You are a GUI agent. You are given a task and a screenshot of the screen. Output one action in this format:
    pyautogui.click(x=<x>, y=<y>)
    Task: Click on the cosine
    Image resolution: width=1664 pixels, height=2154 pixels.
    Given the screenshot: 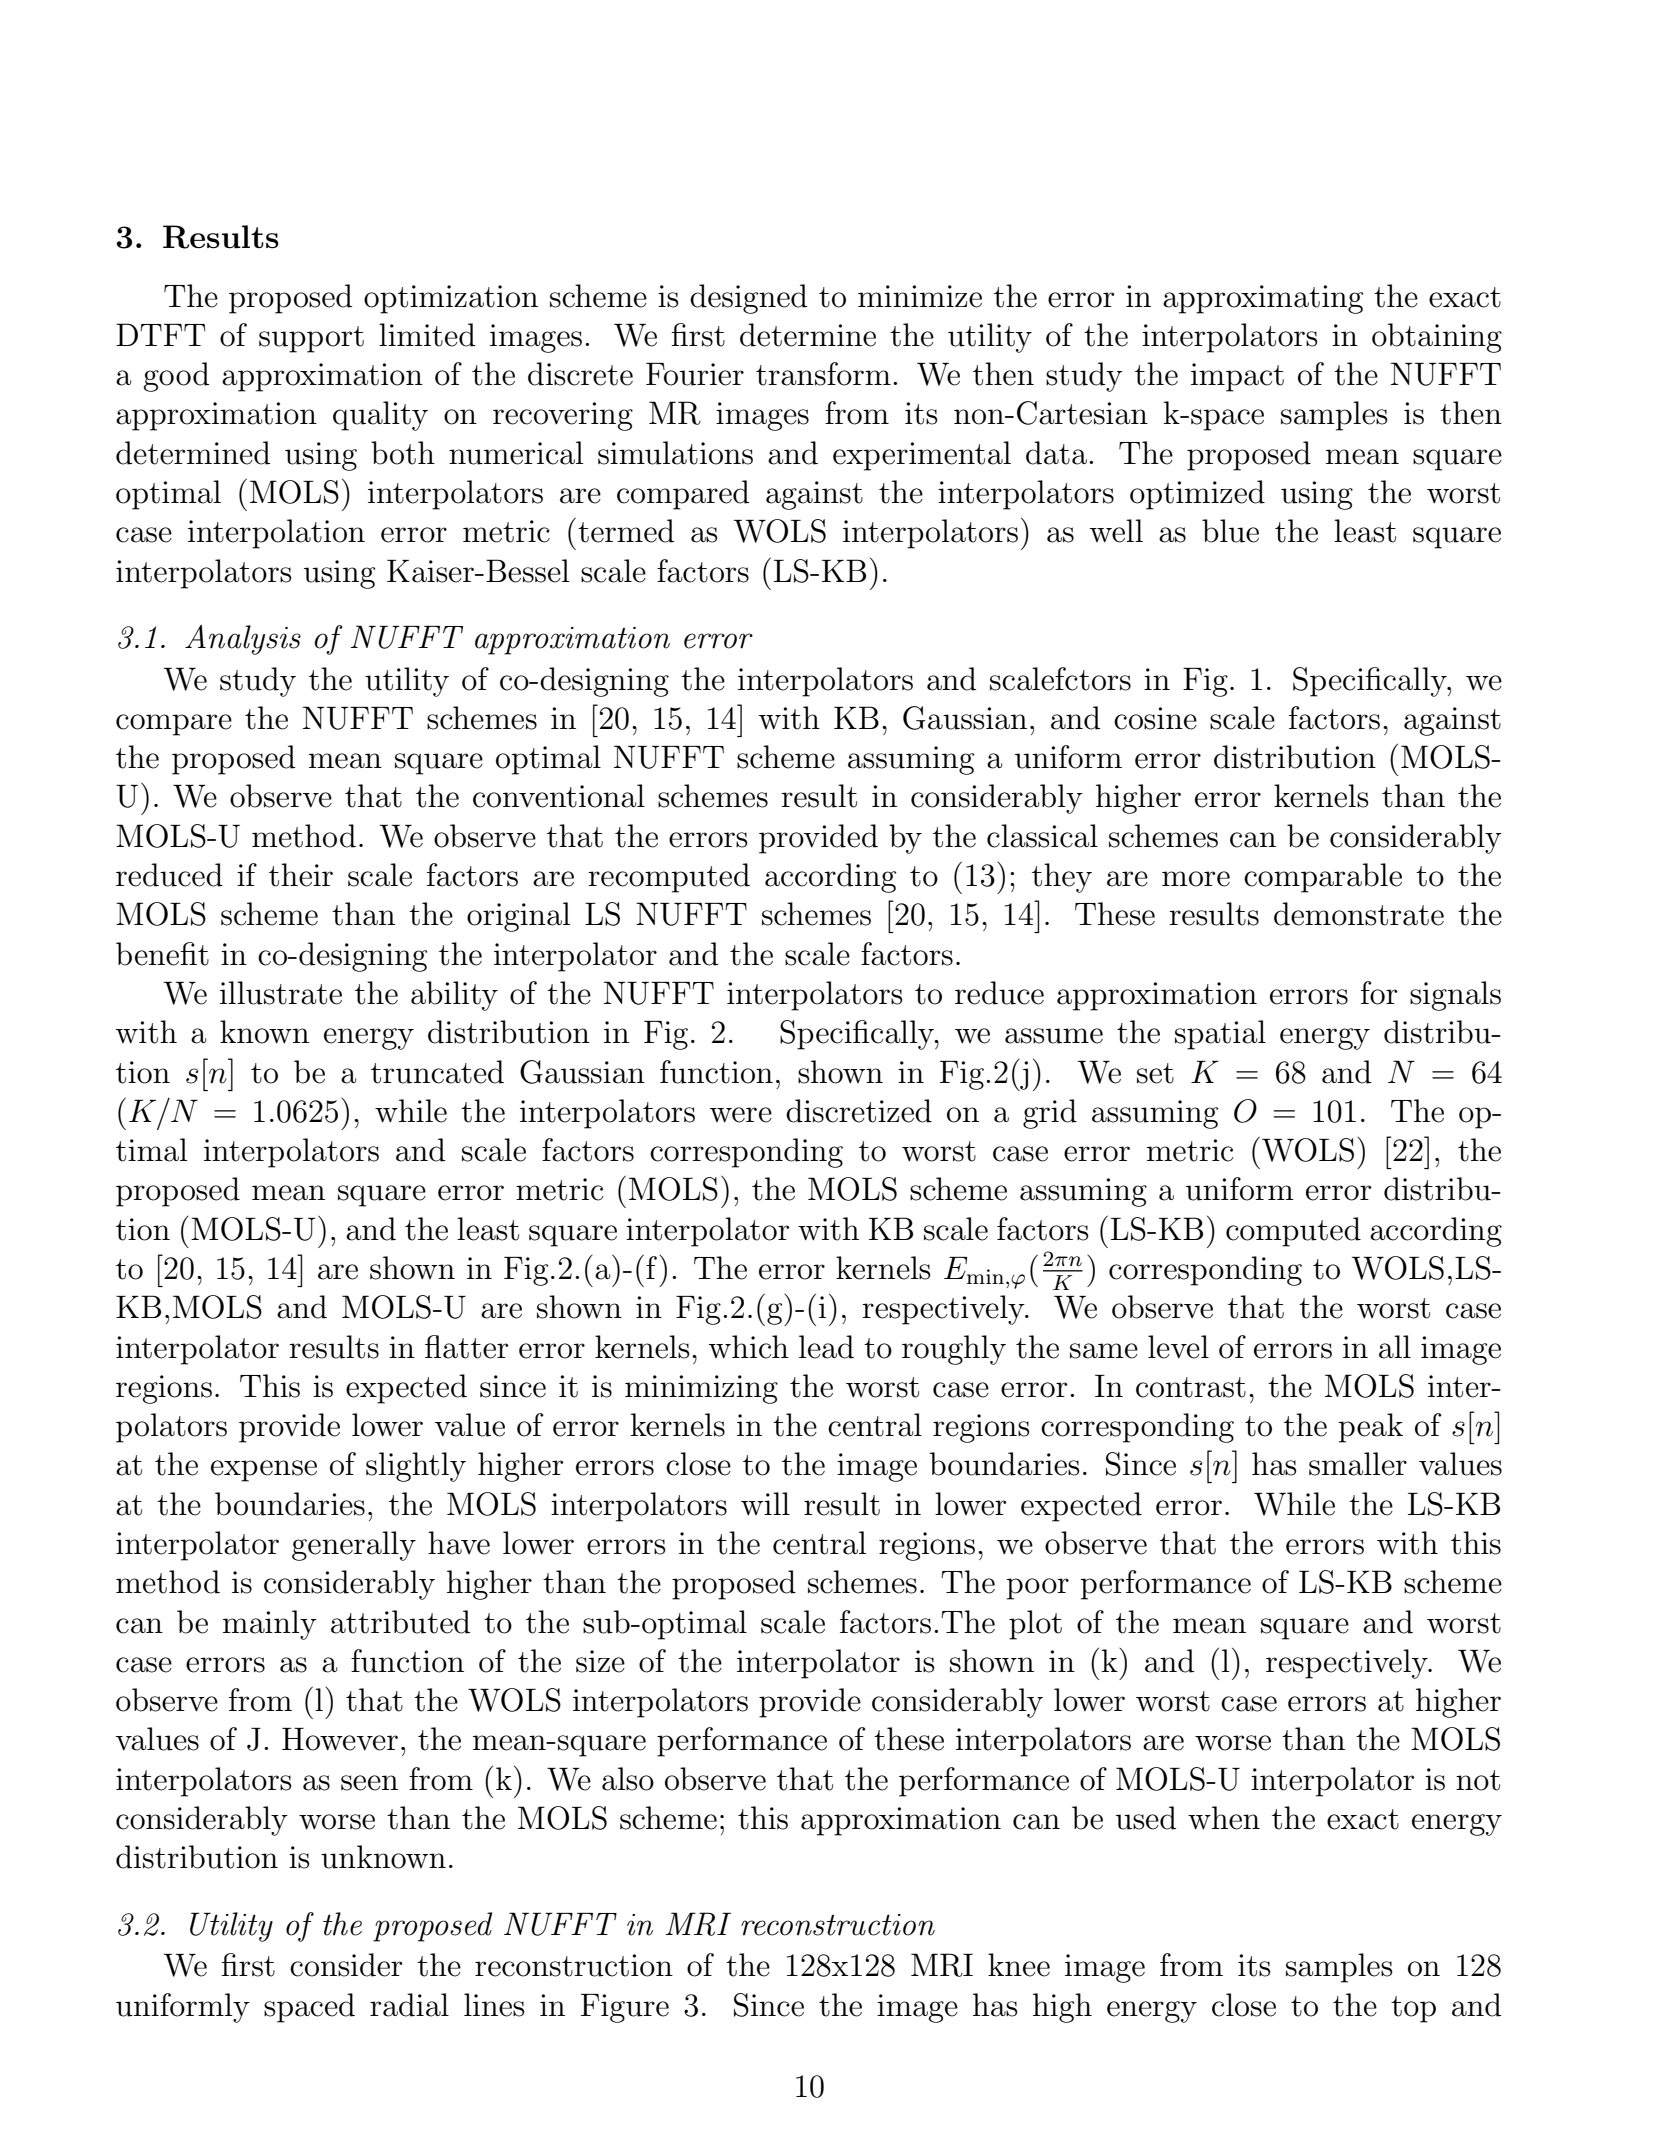 What is the action you would take?
    pyautogui.click(x=1155, y=718)
